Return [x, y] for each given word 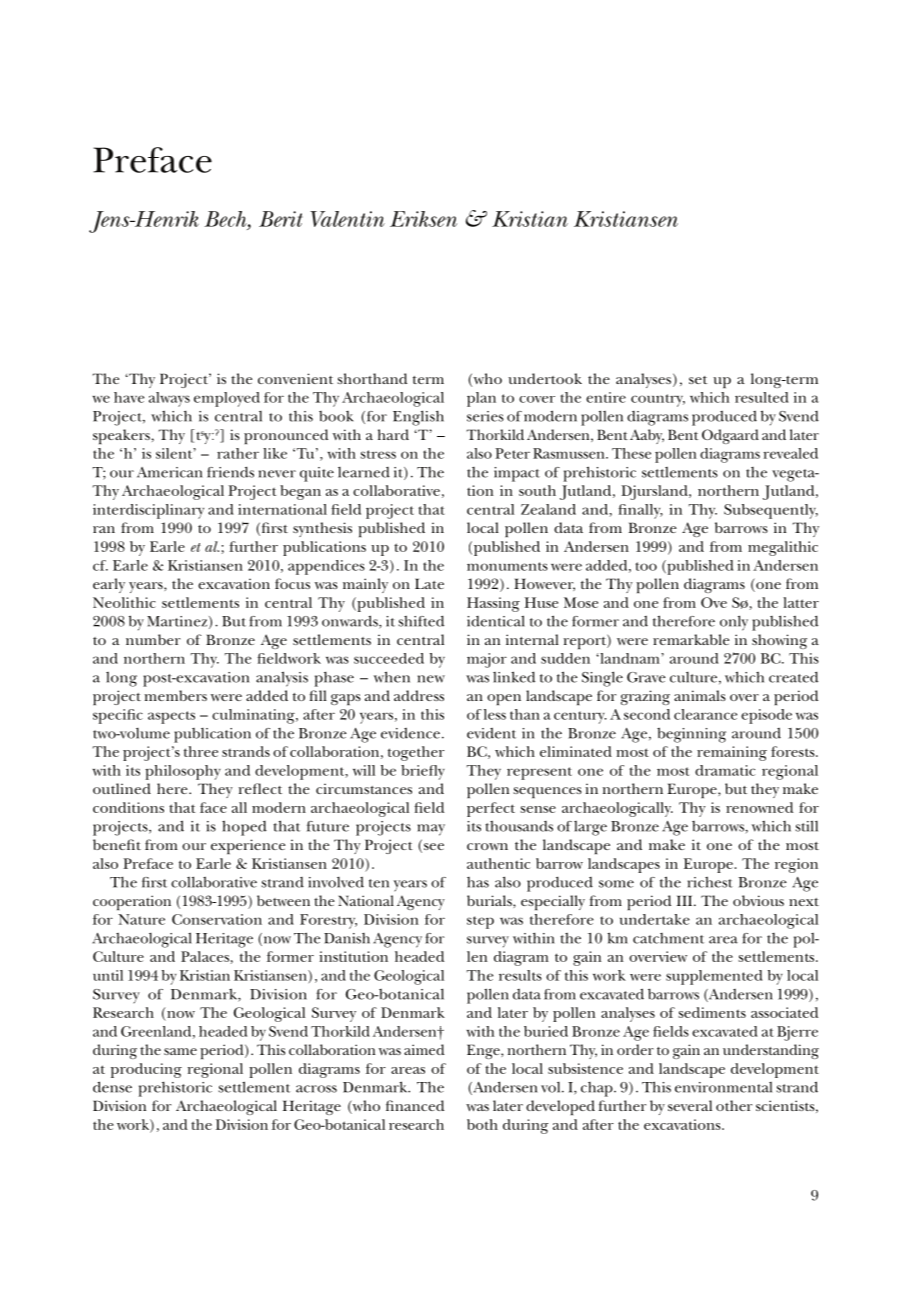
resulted [762, 397]
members [175, 695]
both [482, 1124]
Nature [141, 919]
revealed [791, 453]
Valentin [347, 219]
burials [490, 901]
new [431, 679]
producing [146, 1070]
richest [710, 882]
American [170, 472]
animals [700, 695]
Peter [512, 453]
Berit [281, 219]
